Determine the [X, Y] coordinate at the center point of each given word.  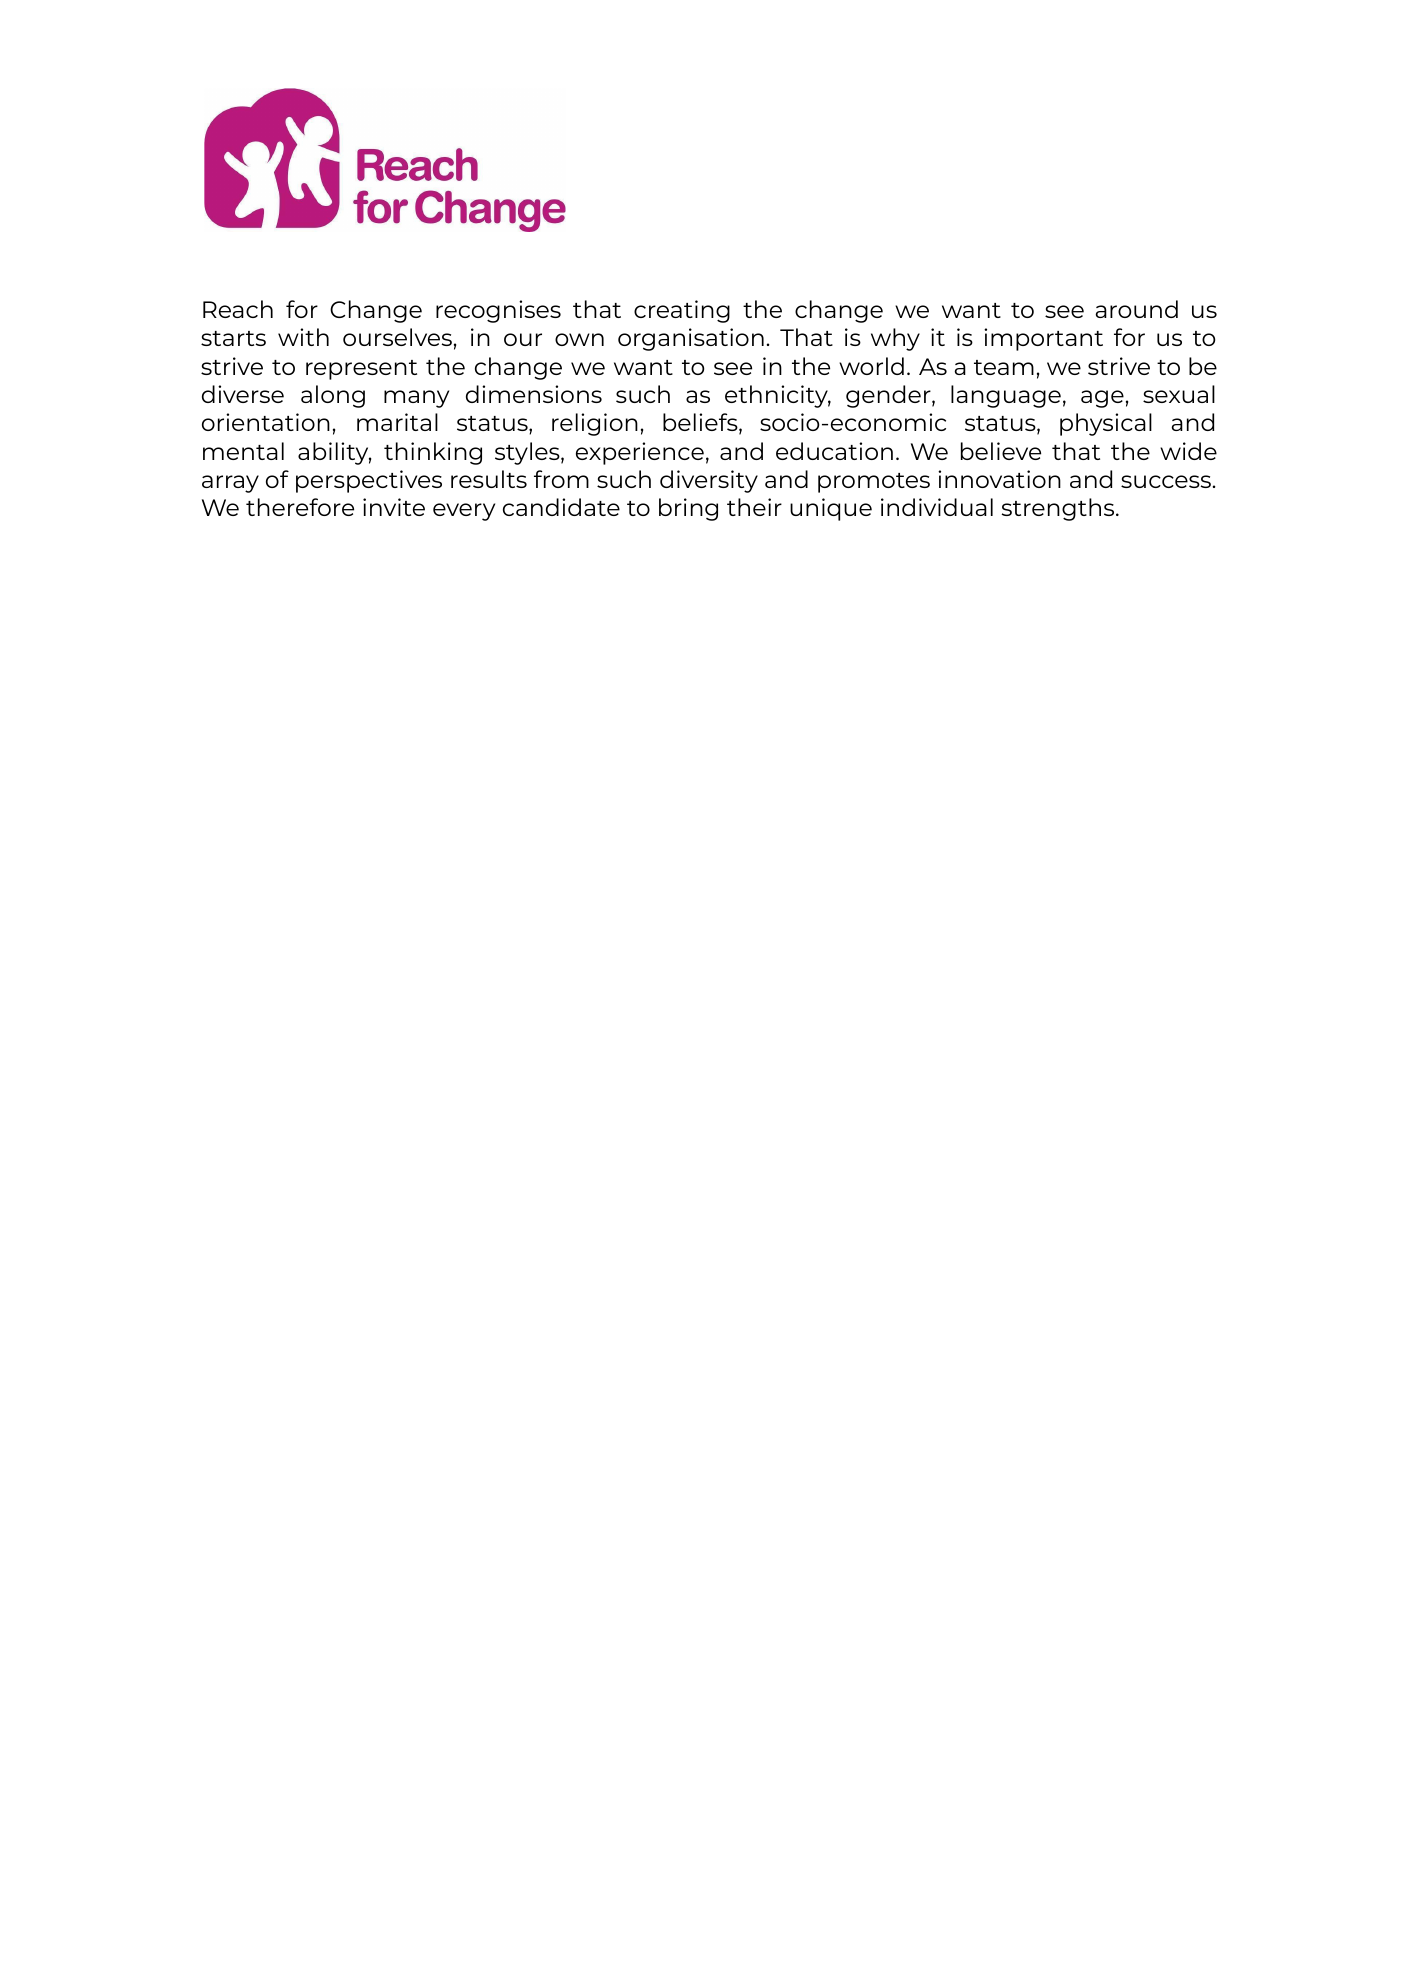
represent [361, 370]
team [1004, 367]
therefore [300, 507]
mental [243, 451]
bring [688, 509]
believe [1001, 451]
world [871, 366]
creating [682, 311]
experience [640, 453]
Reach [238, 309]
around [1136, 309]
